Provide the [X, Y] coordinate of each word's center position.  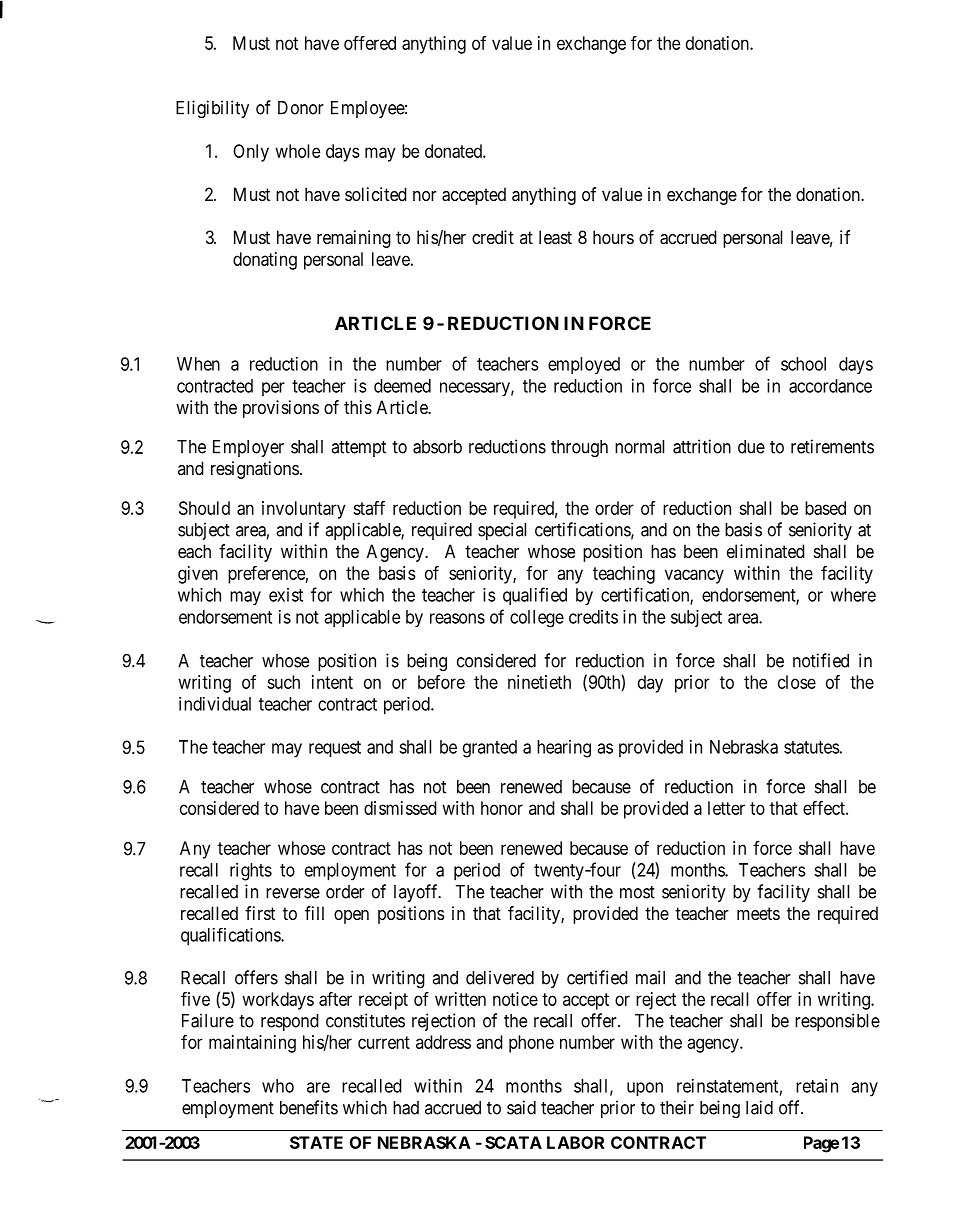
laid [759, 1107]
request [335, 749]
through [579, 448]
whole [297, 151]
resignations [255, 470]
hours [613, 237]
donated [454, 151]
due [751, 447]
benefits [309, 1107]
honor [502, 808]
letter [726, 808]
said [521, 1107]
